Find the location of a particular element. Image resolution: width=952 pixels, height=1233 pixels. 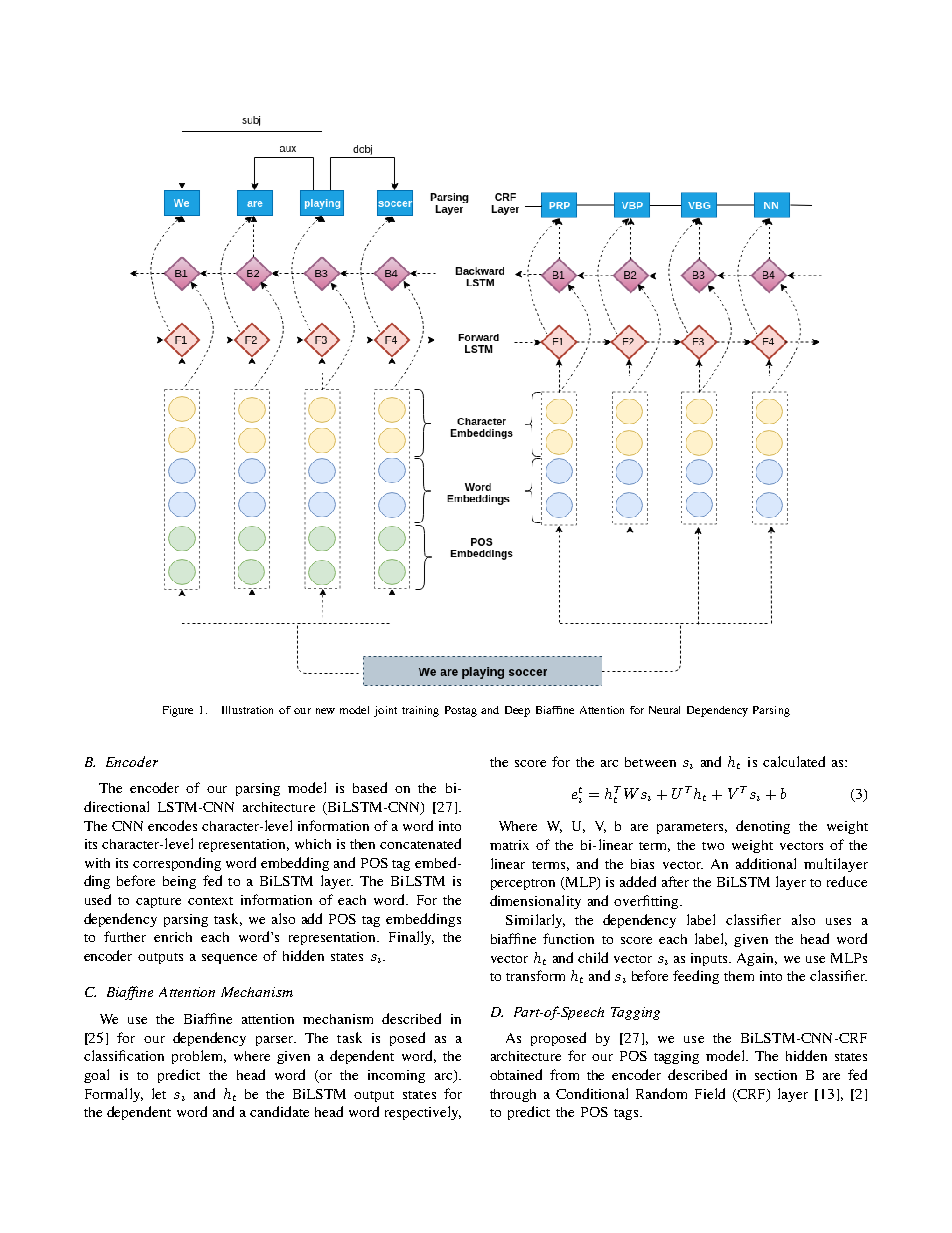

transform is located at coordinates (535, 975).
